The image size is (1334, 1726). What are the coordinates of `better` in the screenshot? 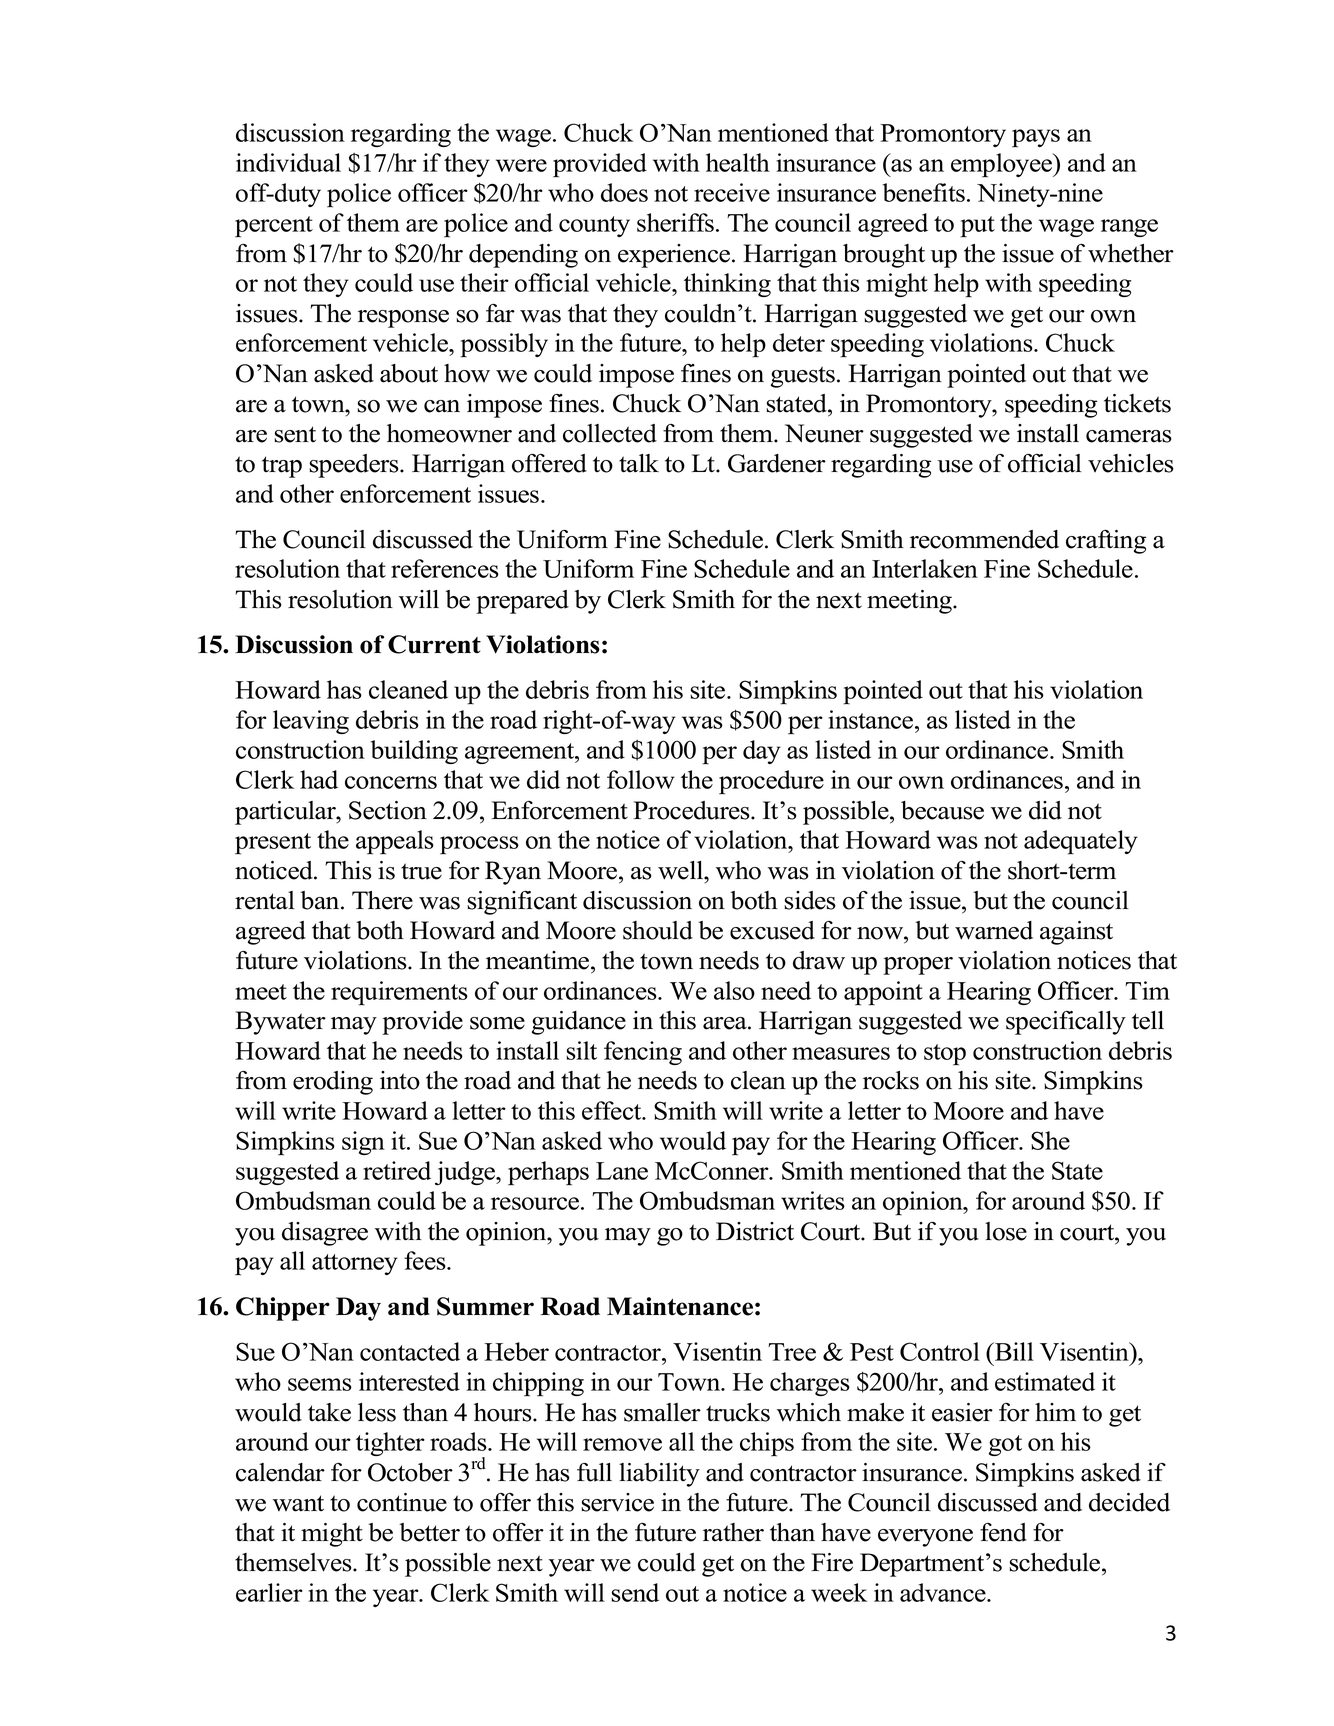 It's located at (429, 1532).
